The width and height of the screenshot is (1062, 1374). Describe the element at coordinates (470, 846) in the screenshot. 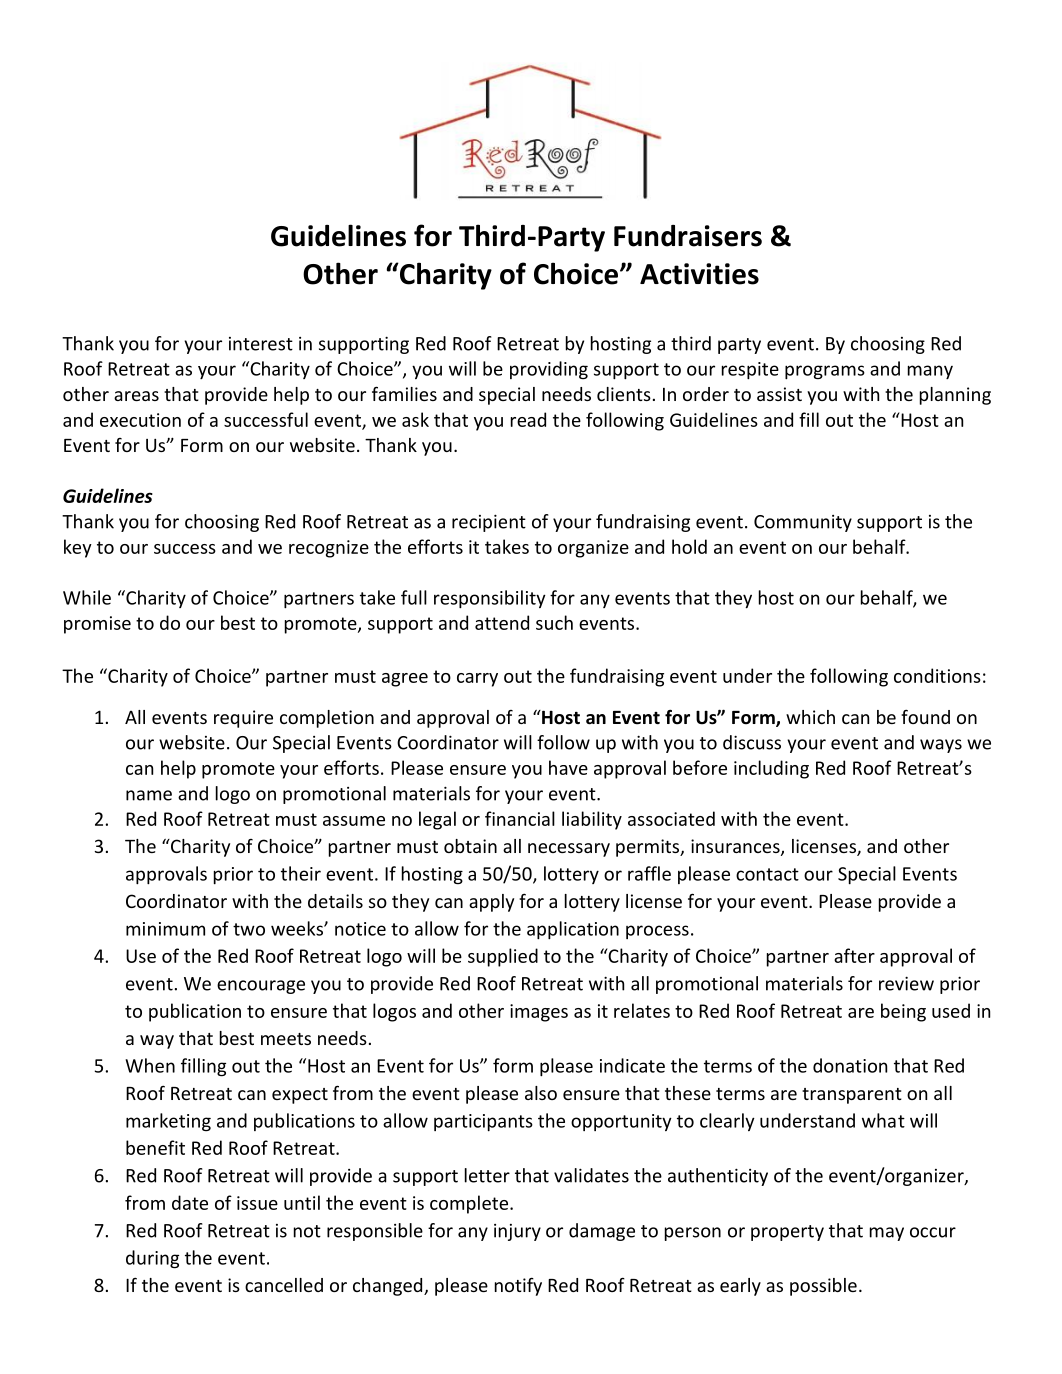

I see `obtain` at that location.
